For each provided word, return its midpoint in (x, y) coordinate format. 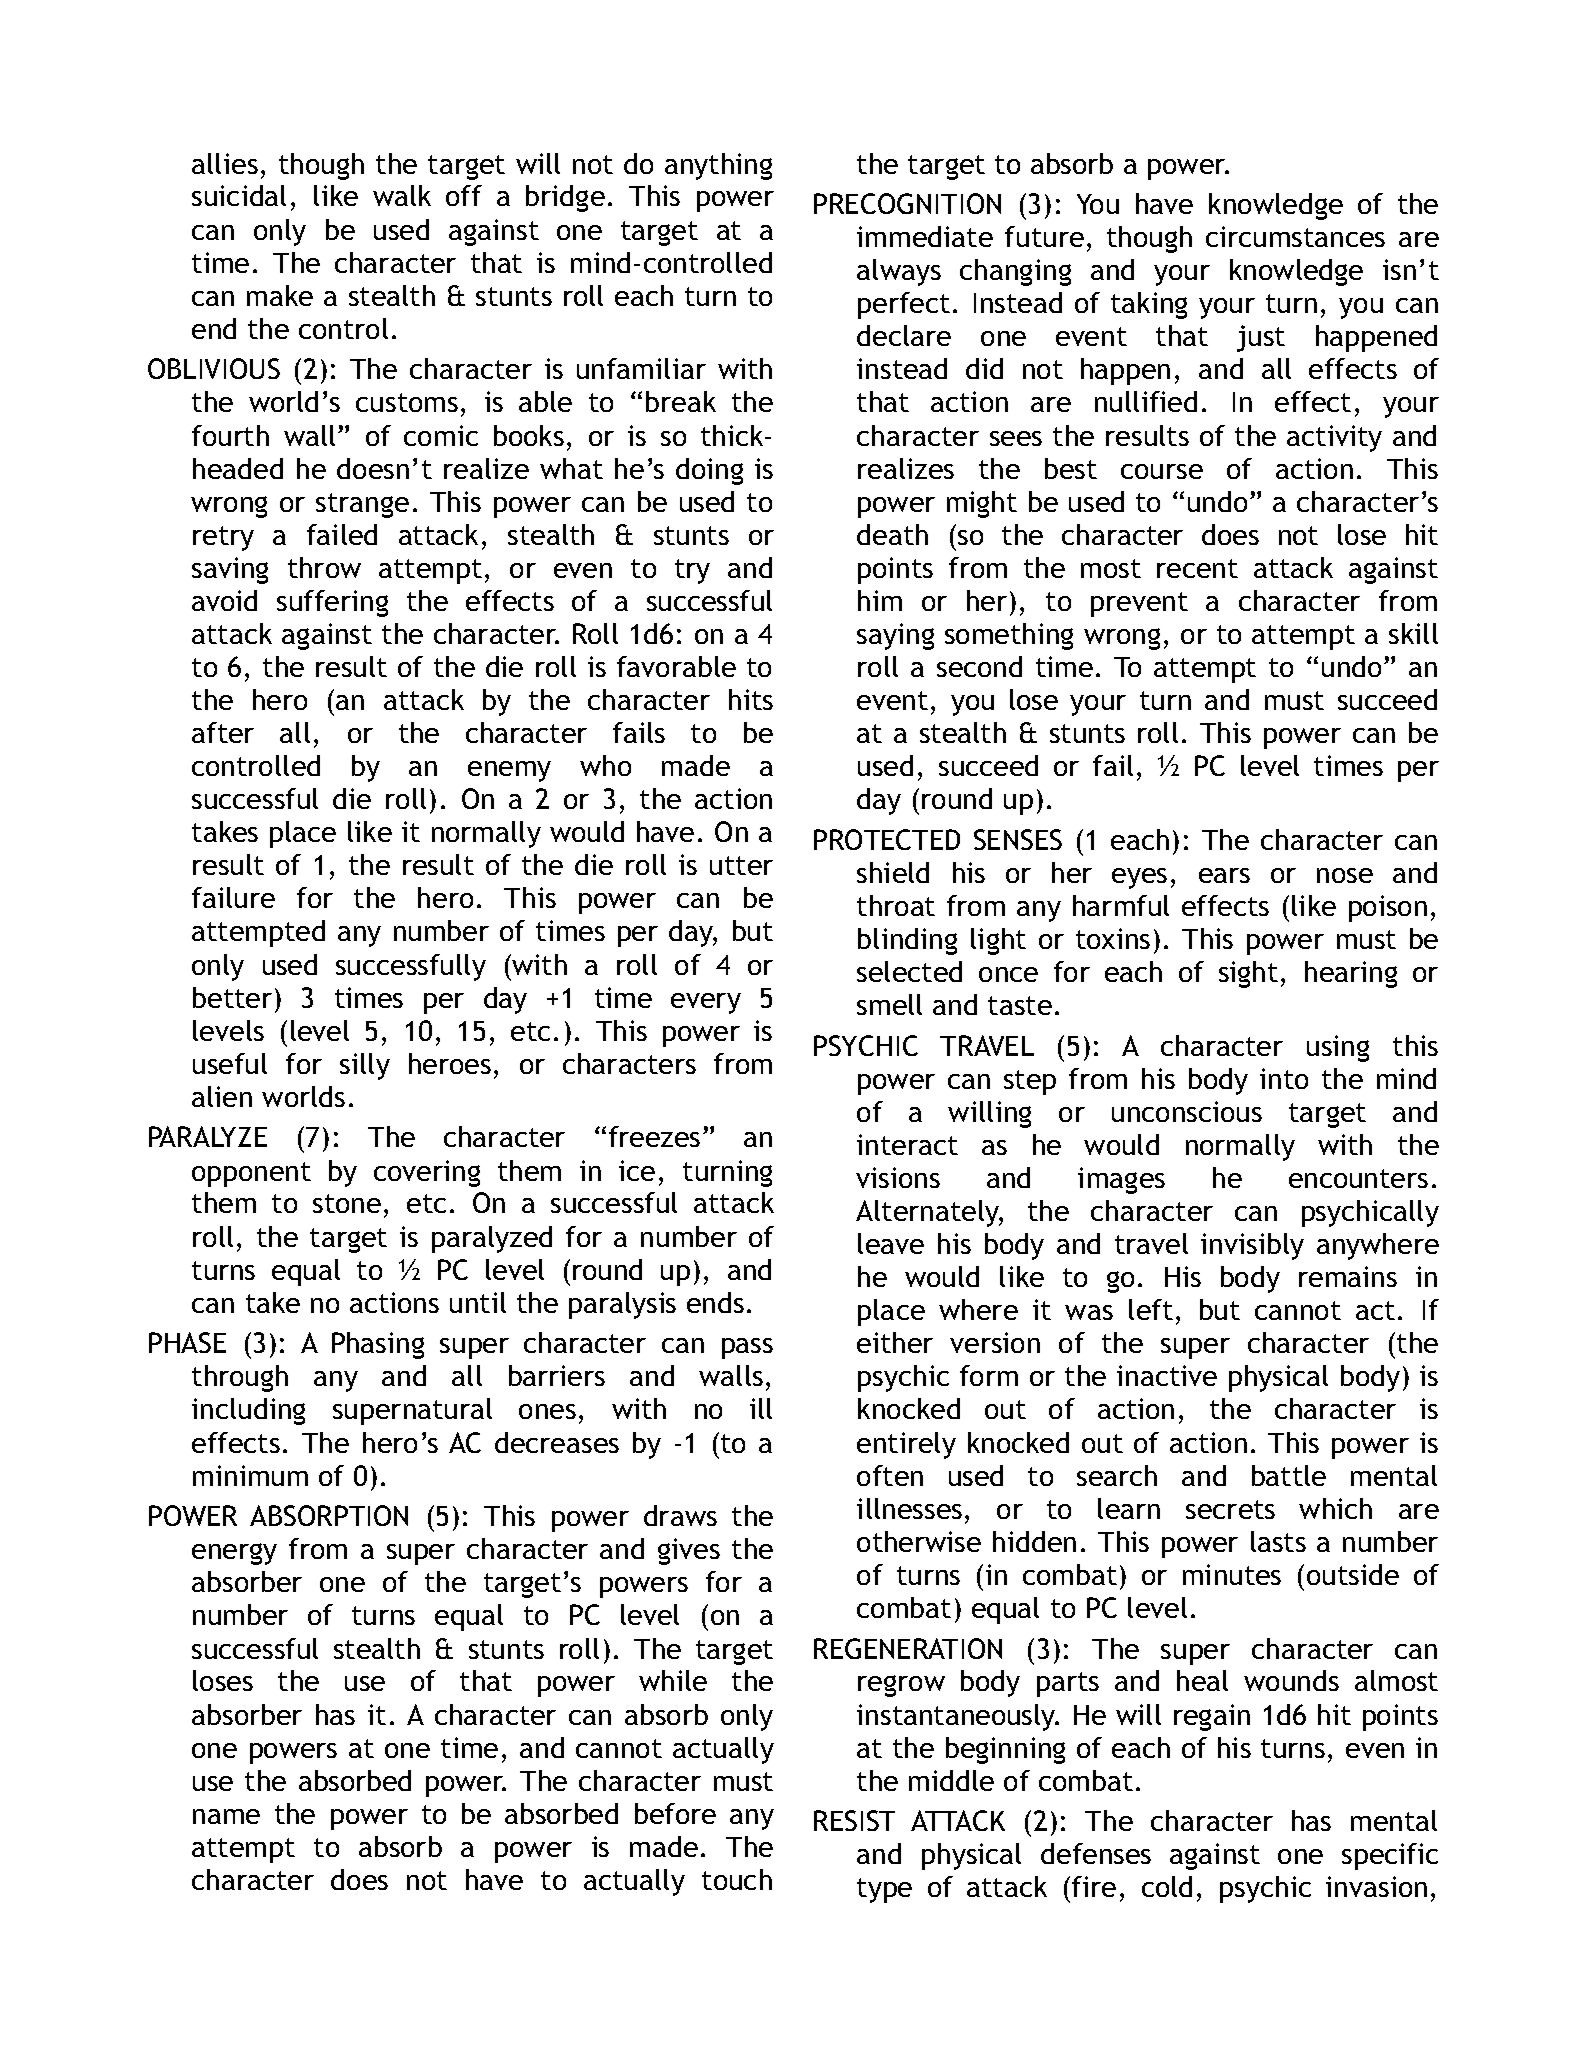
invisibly (1252, 1246)
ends (715, 1302)
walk (402, 195)
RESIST (854, 1820)
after (223, 732)
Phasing (378, 1345)
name (226, 1816)
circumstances (1295, 236)
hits (751, 699)
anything (718, 166)
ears (1224, 875)
